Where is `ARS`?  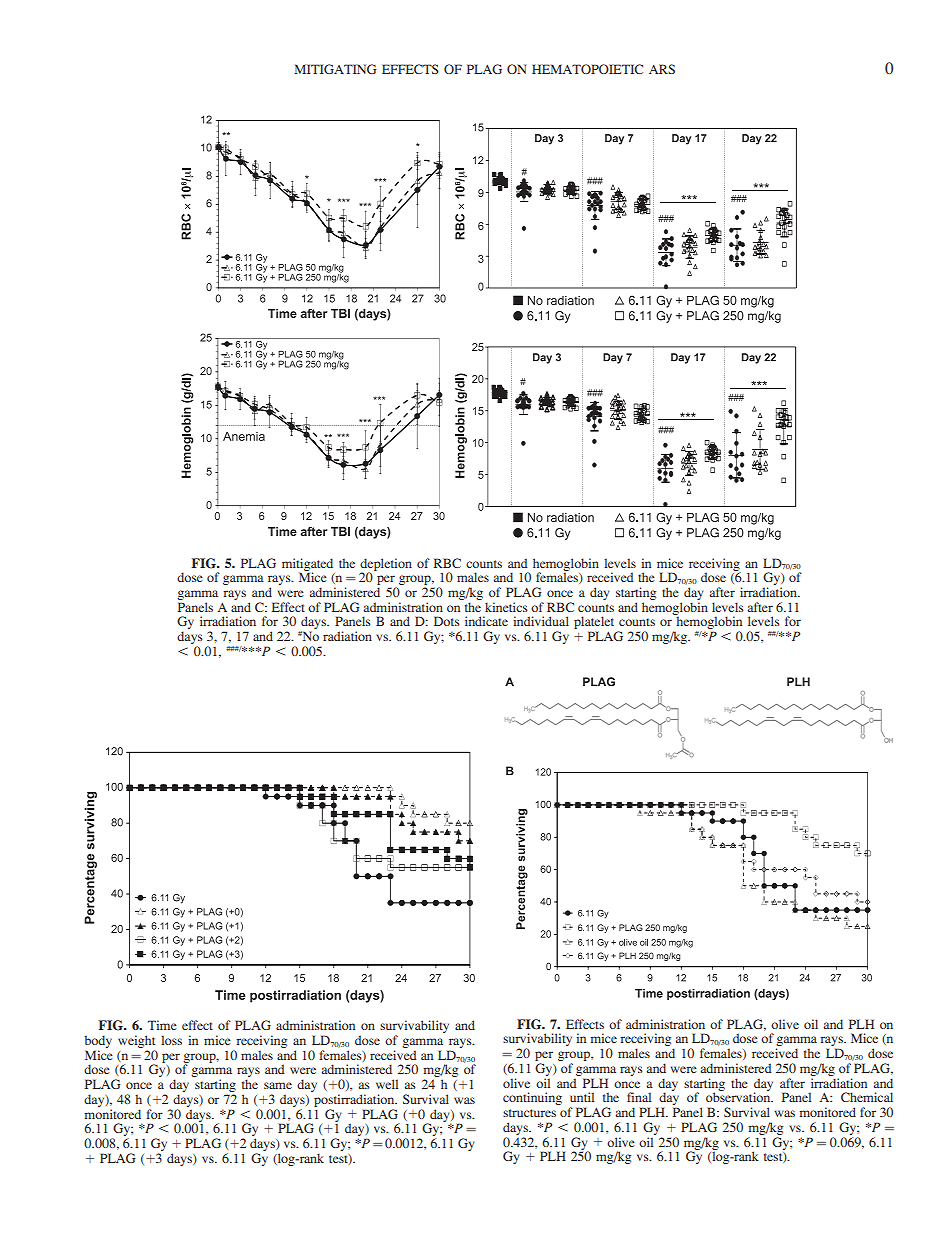 ARS is located at coordinates (662, 69).
